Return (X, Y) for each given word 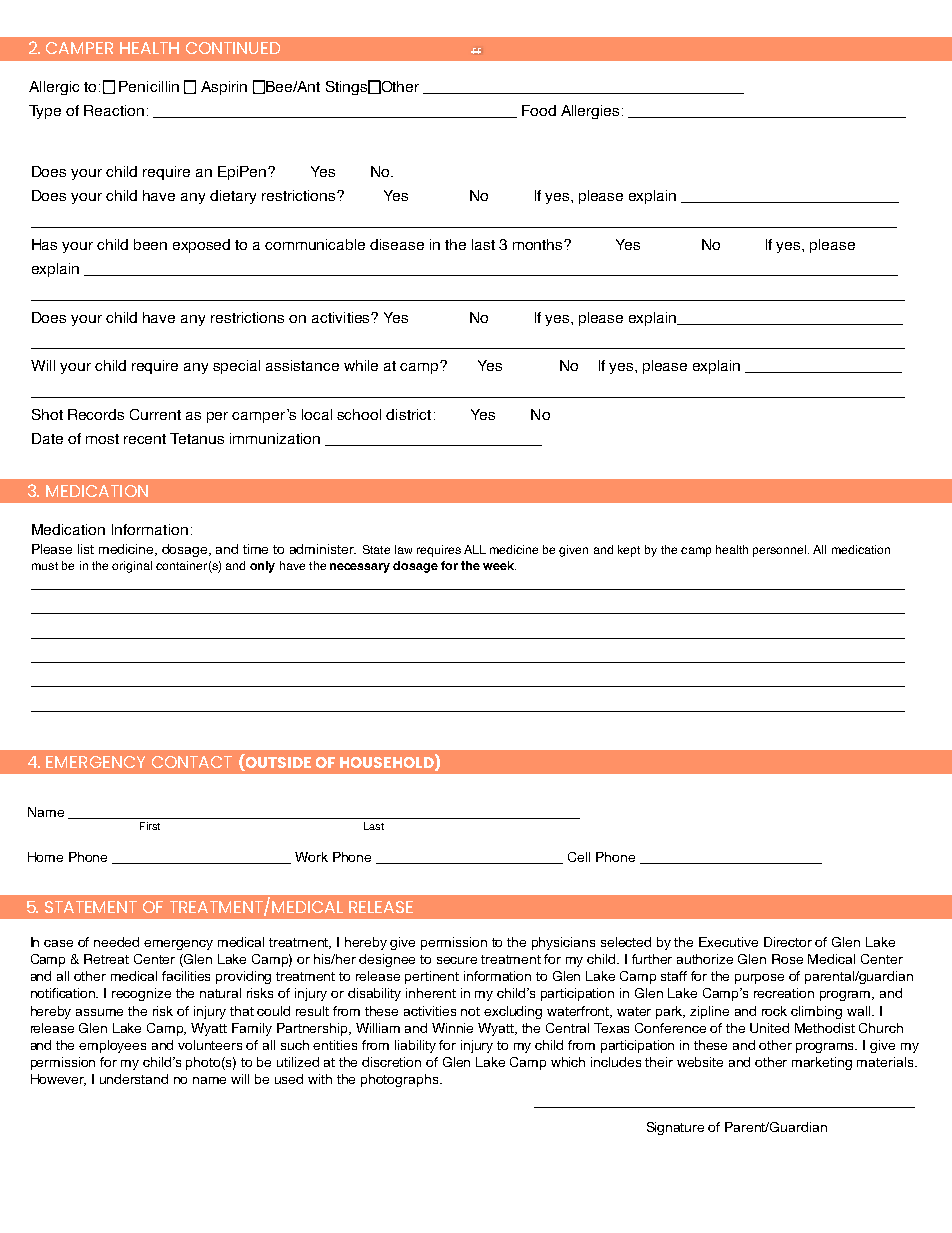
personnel (781, 551)
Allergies (590, 112)
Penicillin (149, 86)
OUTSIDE (277, 764)
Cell (579, 857)
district (408, 414)
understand (134, 1079)
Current (155, 414)
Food (539, 110)
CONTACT (192, 762)
